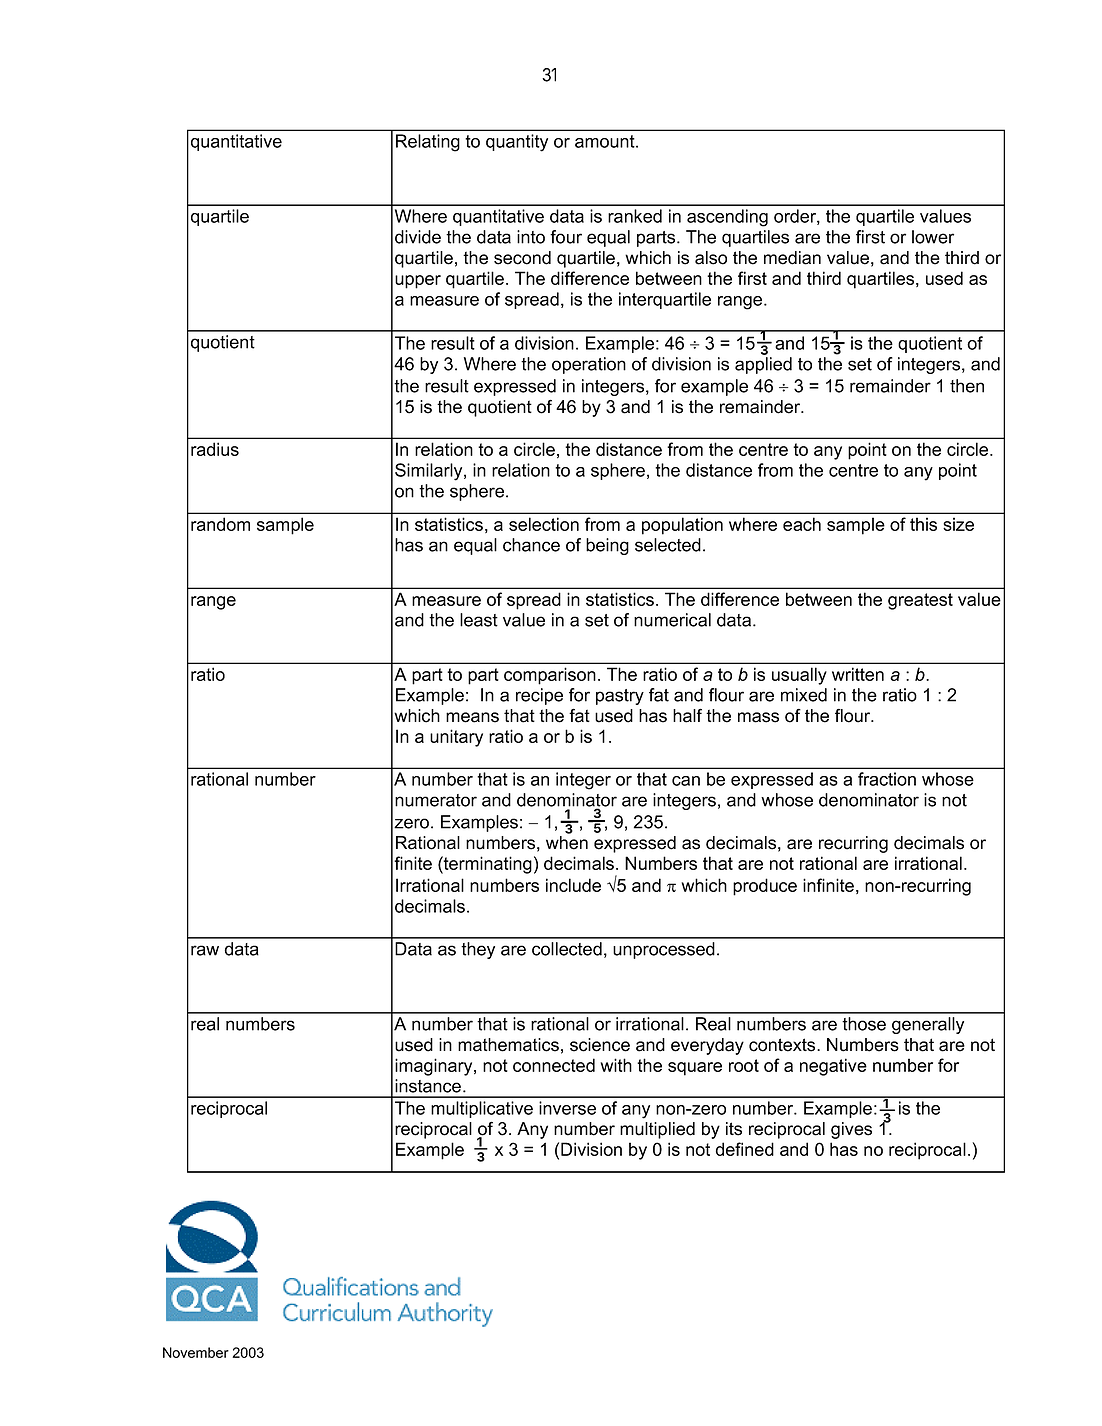  Describe the element at coordinates (196, 1352) in the page. I see `November` at that location.
